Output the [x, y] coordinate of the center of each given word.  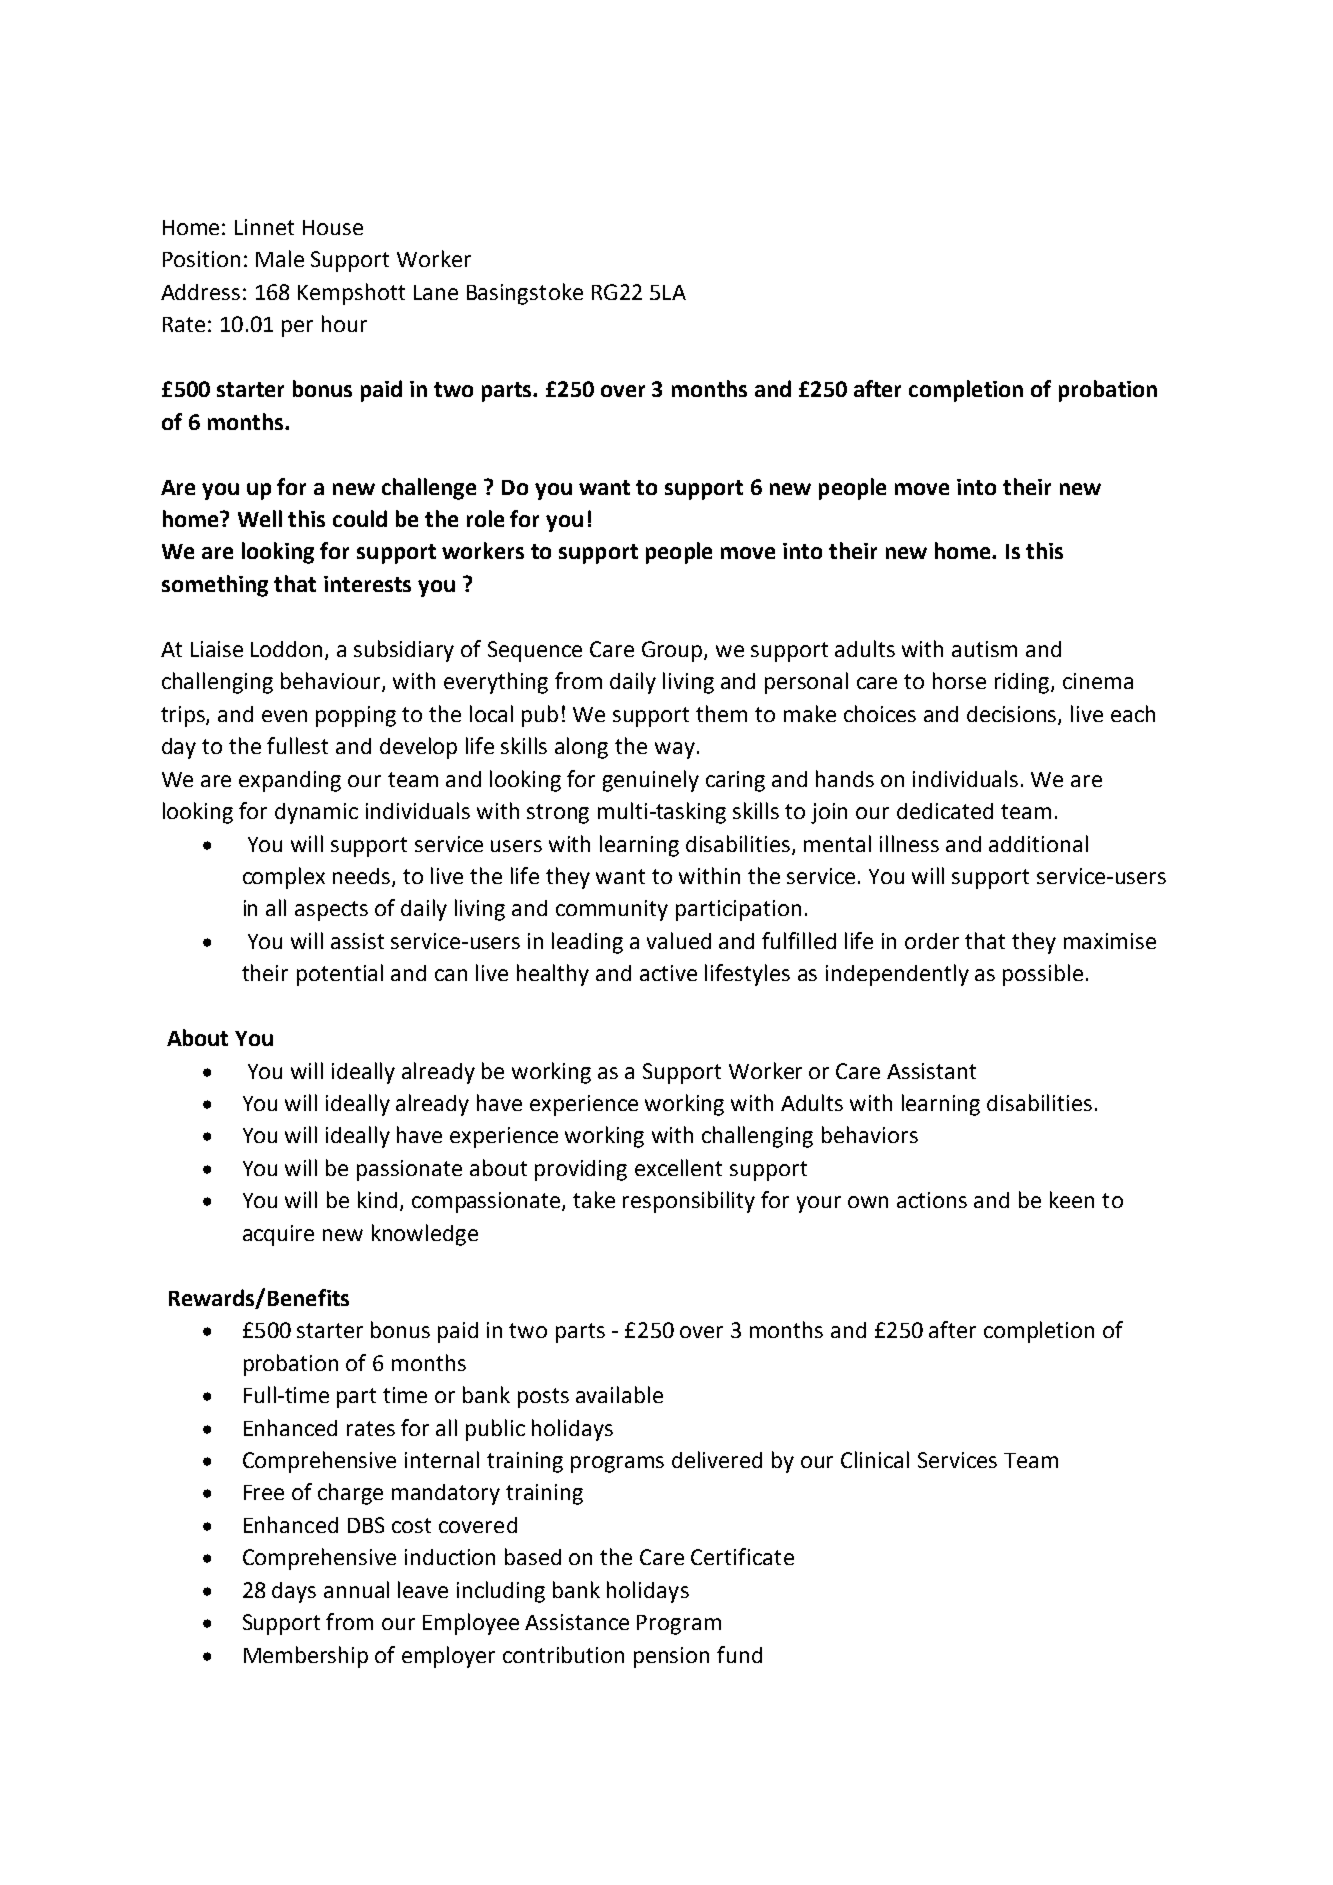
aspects [331, 911]
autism [984, 649]
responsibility [689, 1202]
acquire [278, 1235]
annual [356, 1589]
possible [1043, 975]
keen [1072, 1199]
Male [280, 258]
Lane [436, 292]
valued [679, 940]
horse [959, 680]
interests [367, 584]
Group [673, 651]
